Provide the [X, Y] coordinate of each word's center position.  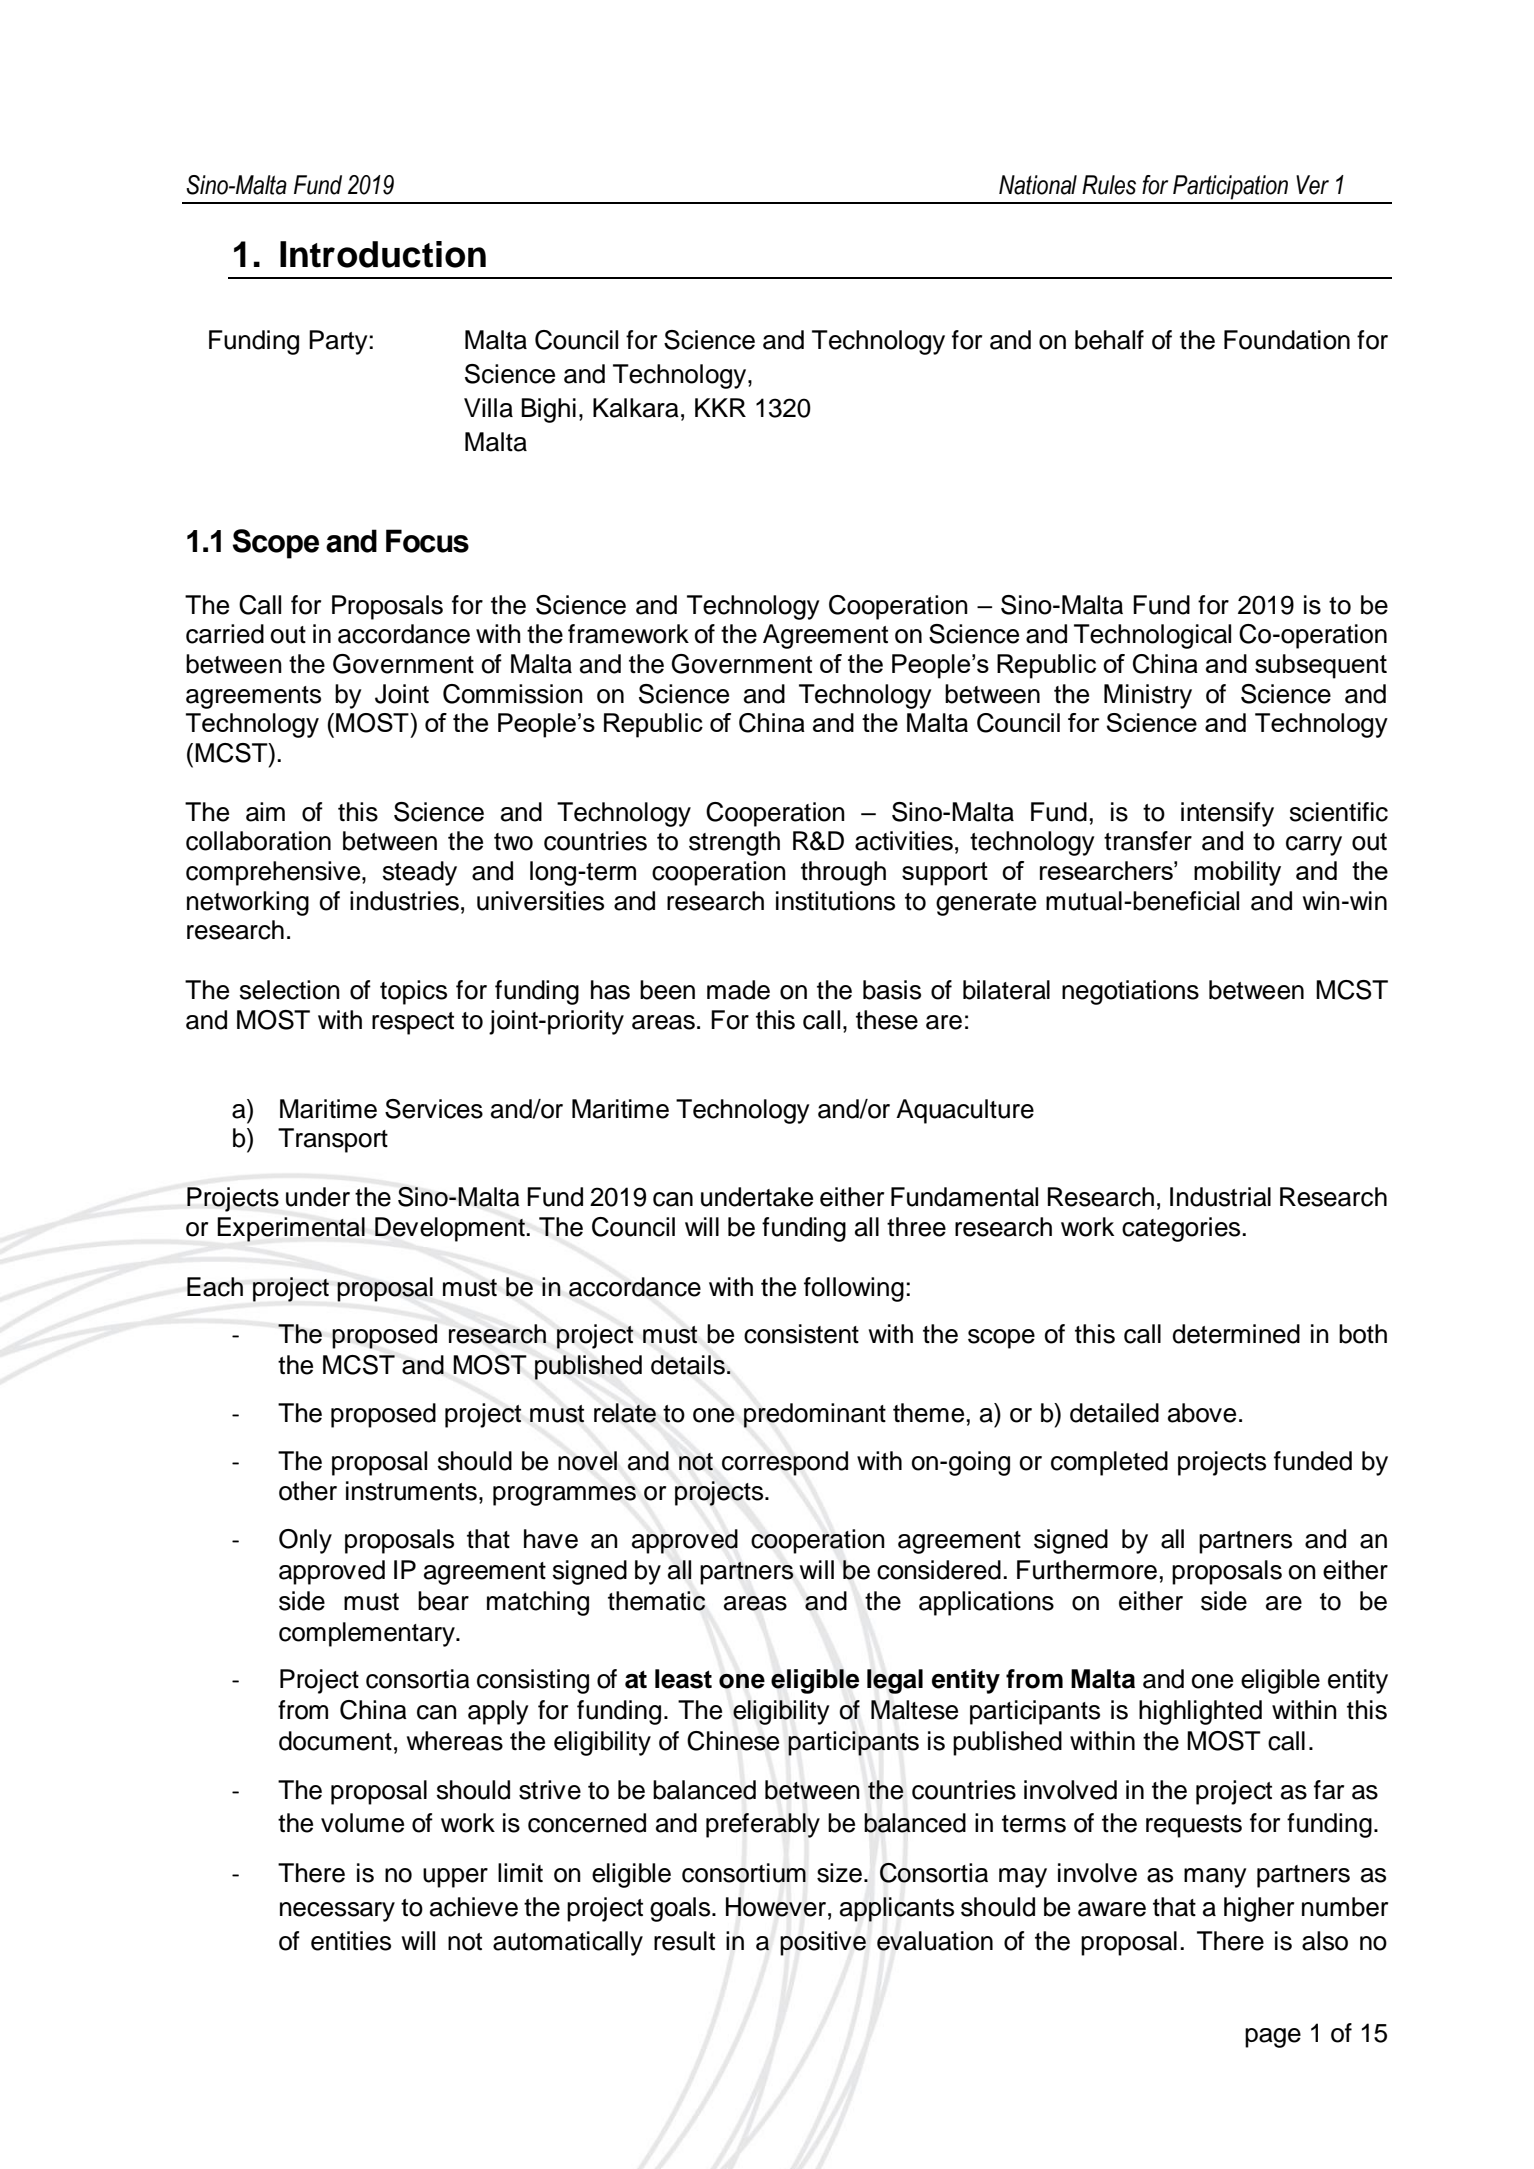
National [1038, 185]
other [308, 1491]
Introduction [383, 254]
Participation [1230, 187]
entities [351, 1941]
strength [734, 843]
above [1202, 1413]
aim [265, 812]
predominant [815, 1415]
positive [823, 1943]
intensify [1227, 814]
